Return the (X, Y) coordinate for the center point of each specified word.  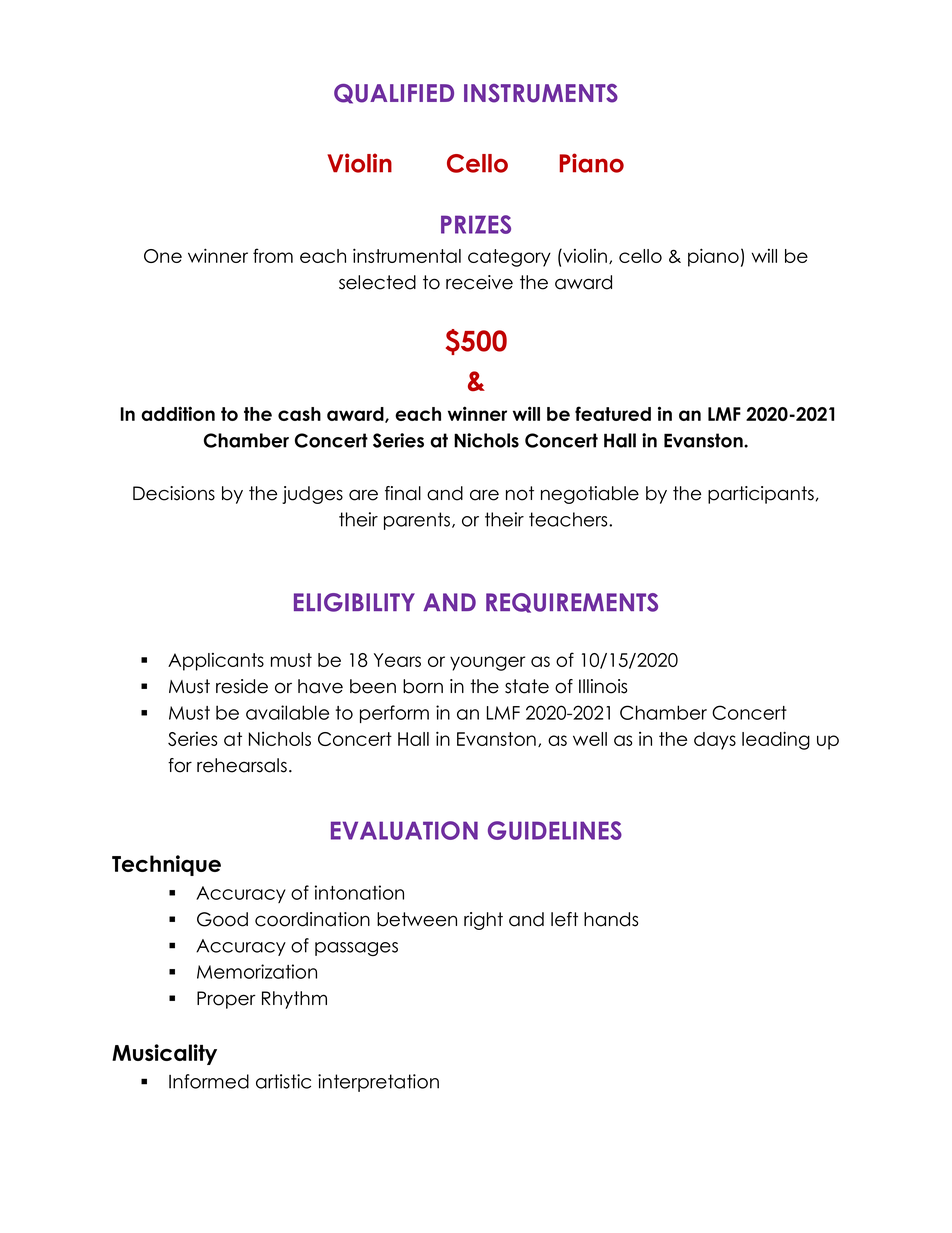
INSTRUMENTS (541, 93)
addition (178, 413)
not (520, 493)
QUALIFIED (394, 94)
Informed (209, 1081)
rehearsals (242, 765)
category (509, 258)
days (715, 741)
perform (394, 714)
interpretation (378, 1083)
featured (613, 413)
